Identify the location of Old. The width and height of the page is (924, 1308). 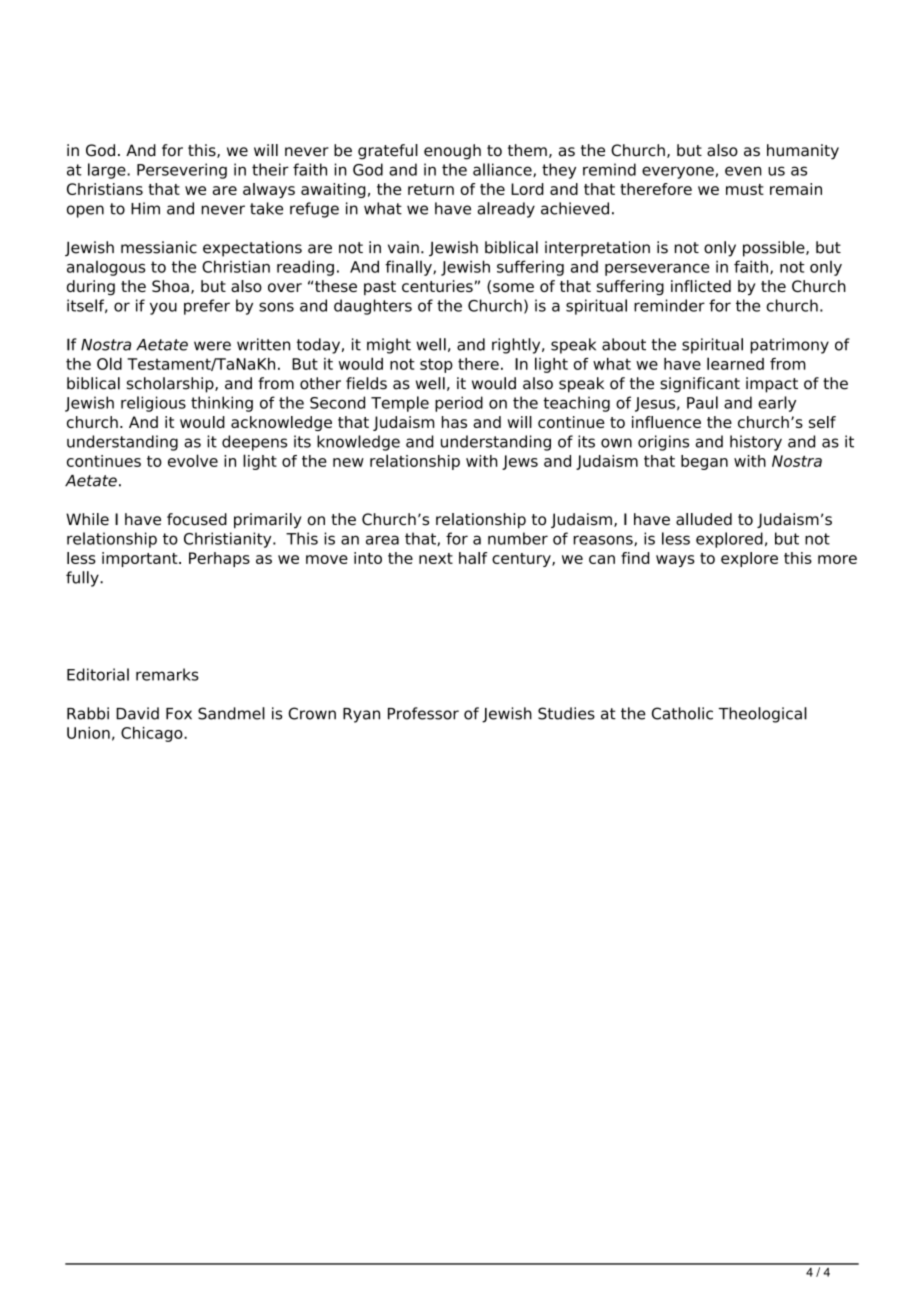
(109, 363).
